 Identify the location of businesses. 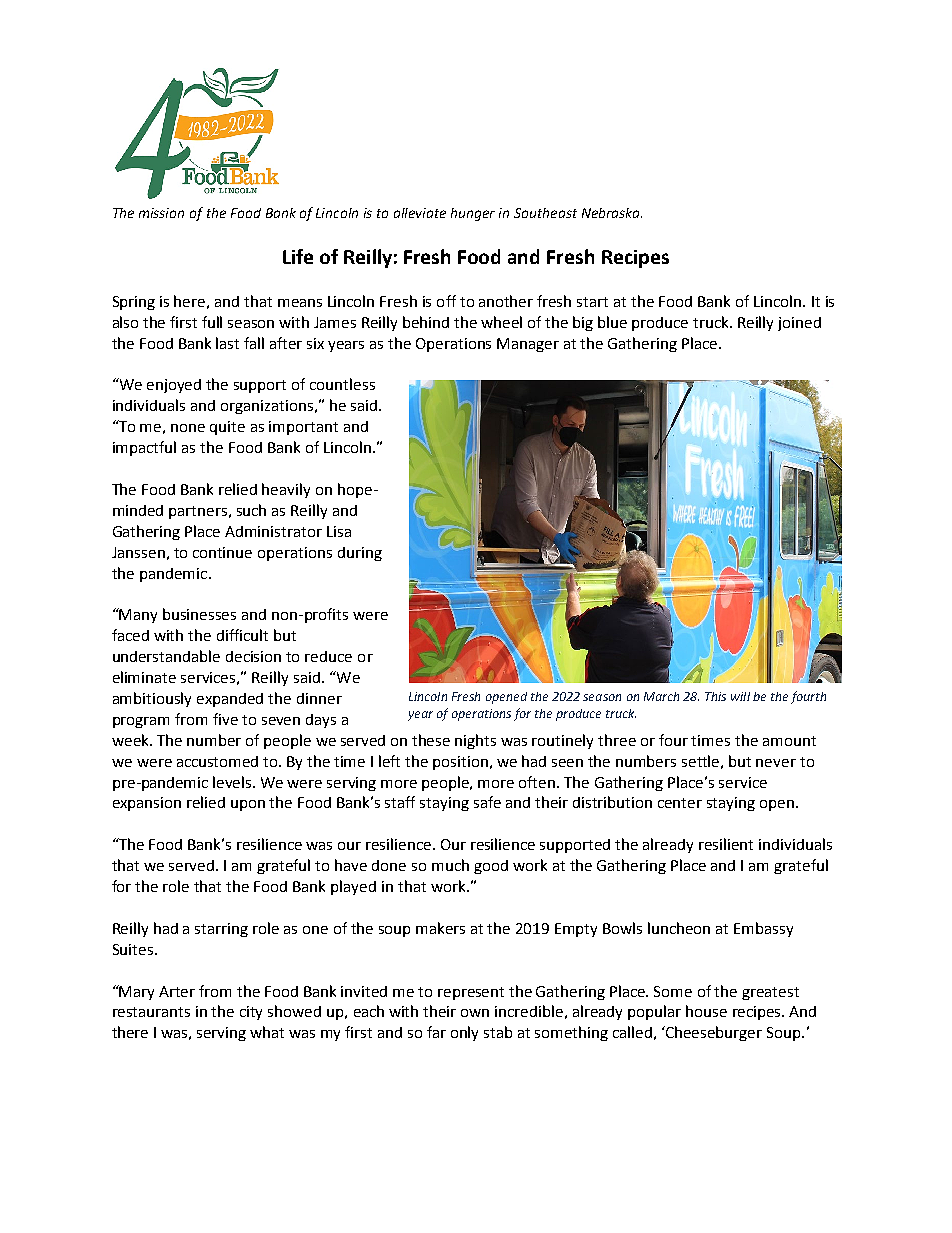
(199, 614).
